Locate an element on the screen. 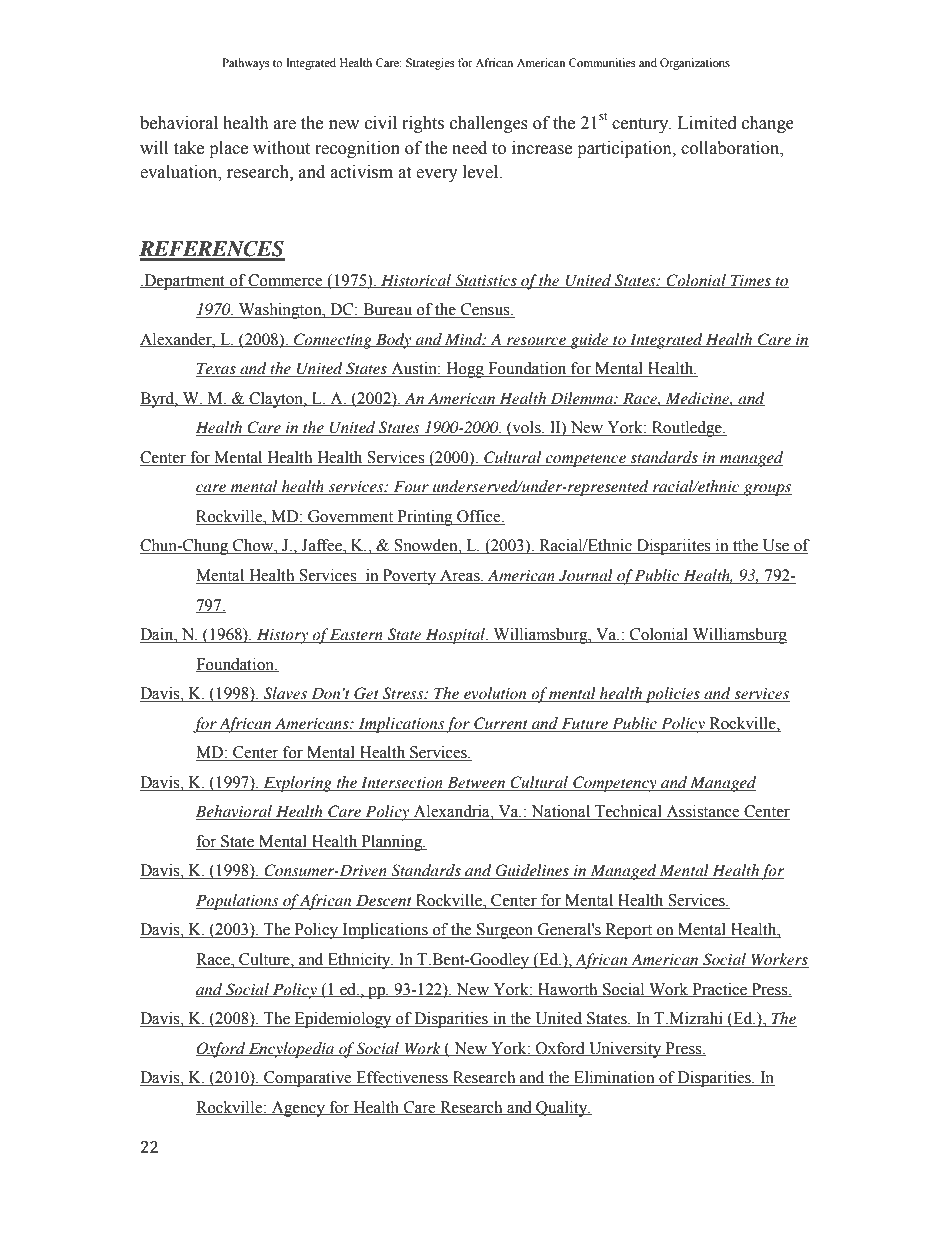 This screenshot has height=1233, width=952. Limited is located at coordinates (707, 123).
